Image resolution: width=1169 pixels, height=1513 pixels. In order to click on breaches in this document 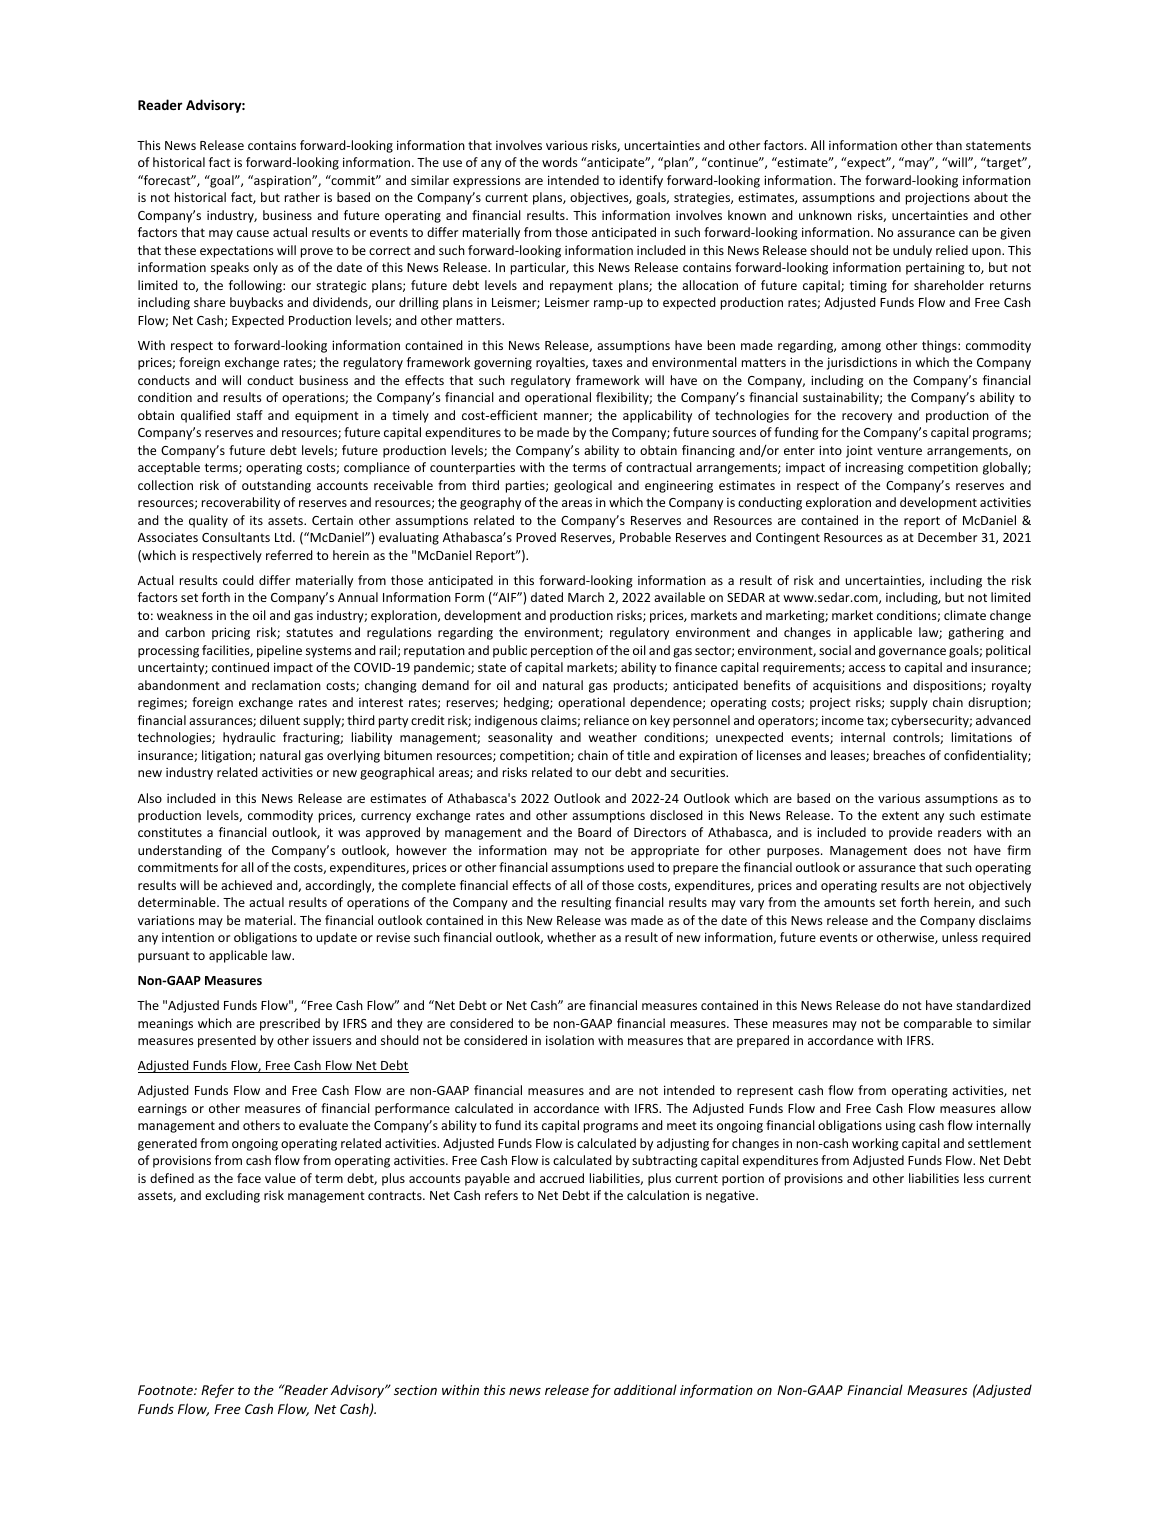, I will do `click(899, 755)`.
